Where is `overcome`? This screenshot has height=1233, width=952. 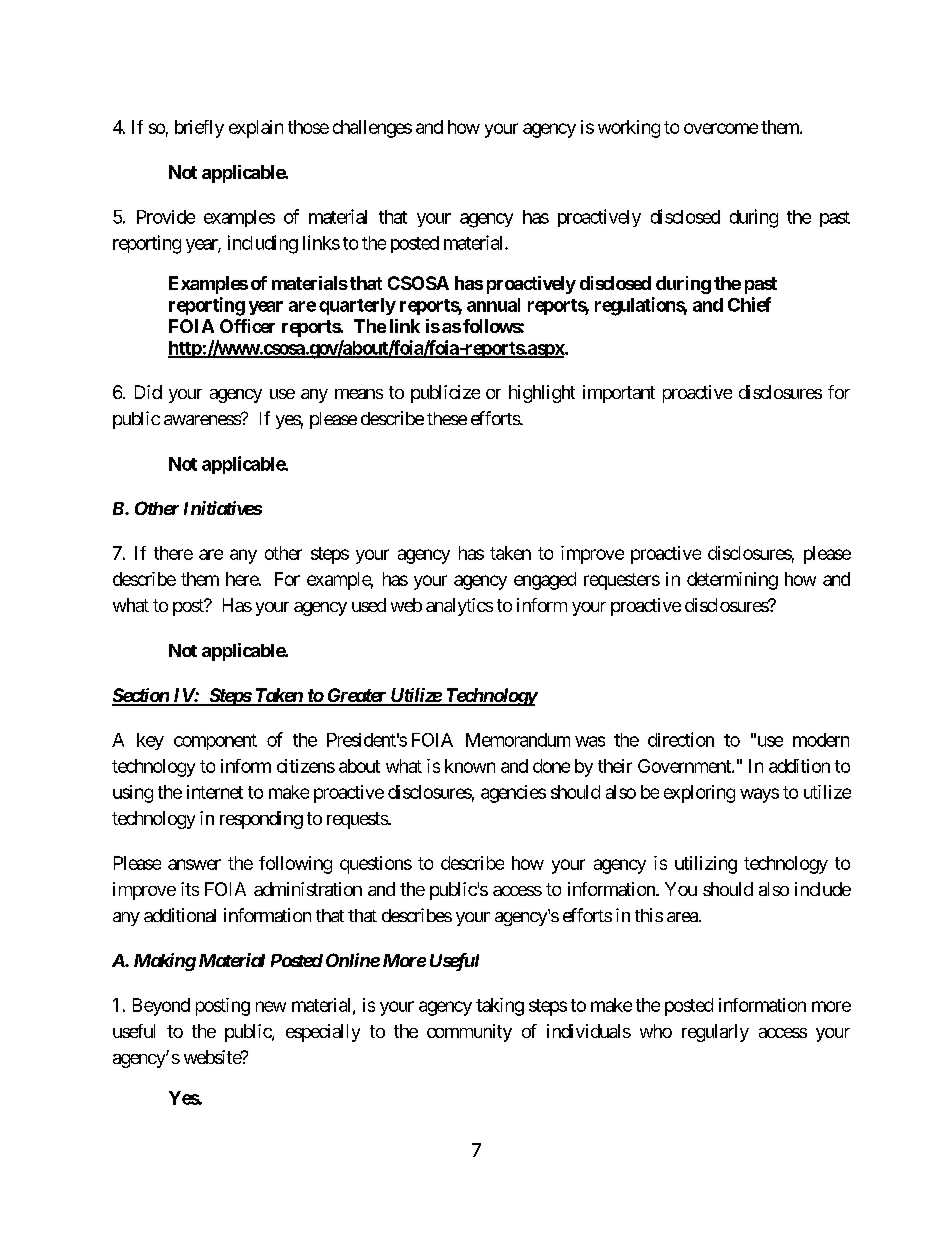
overcome is located at coordinates (721, 128).
